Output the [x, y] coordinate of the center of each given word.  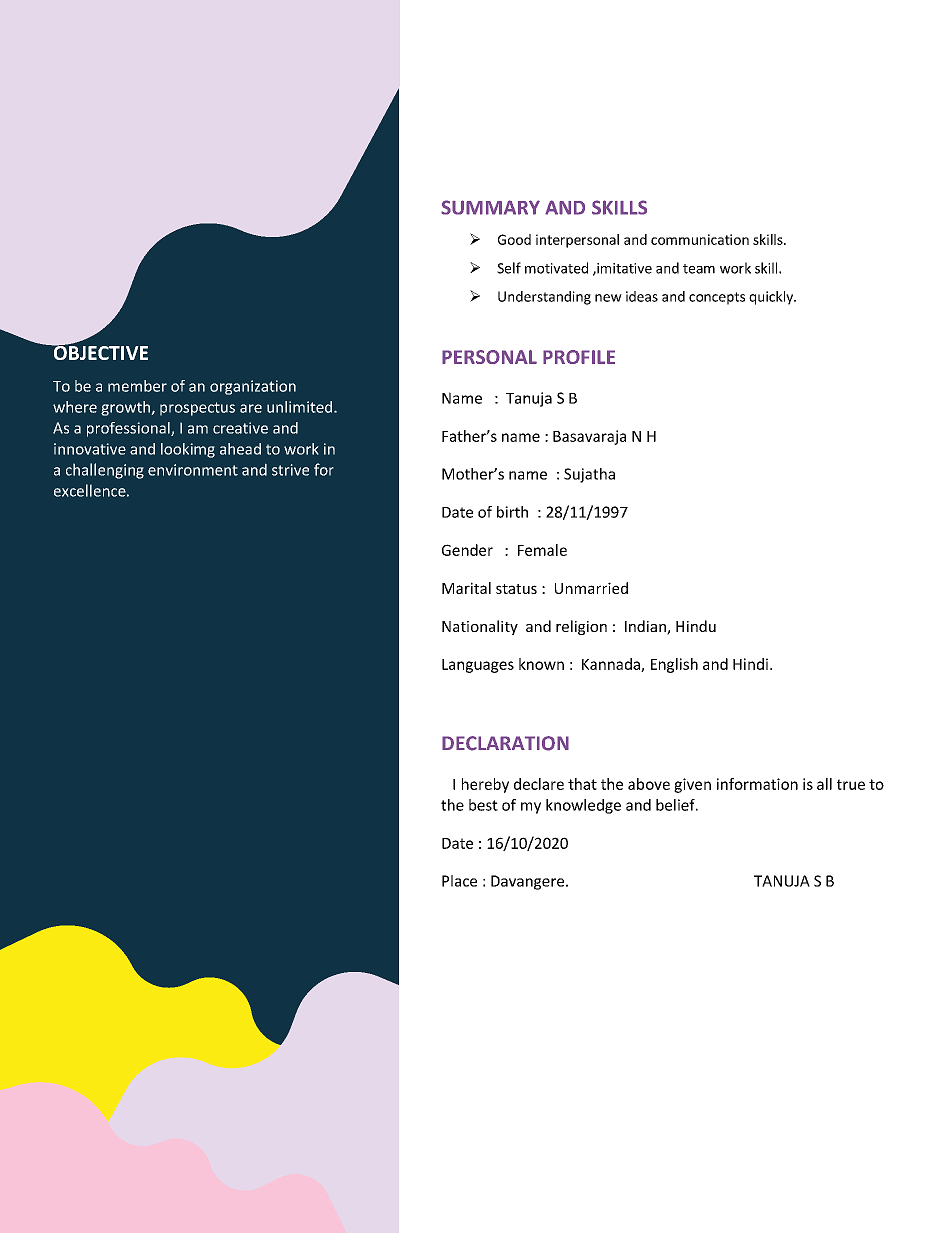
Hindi [750, 664]
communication [700, 239]
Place [459, 881]
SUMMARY [490, 207]
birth [512, 512]
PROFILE [579, 357]
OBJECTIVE [99, 352]
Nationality [480, 627]
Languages [478, 666]
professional [129, 429]
